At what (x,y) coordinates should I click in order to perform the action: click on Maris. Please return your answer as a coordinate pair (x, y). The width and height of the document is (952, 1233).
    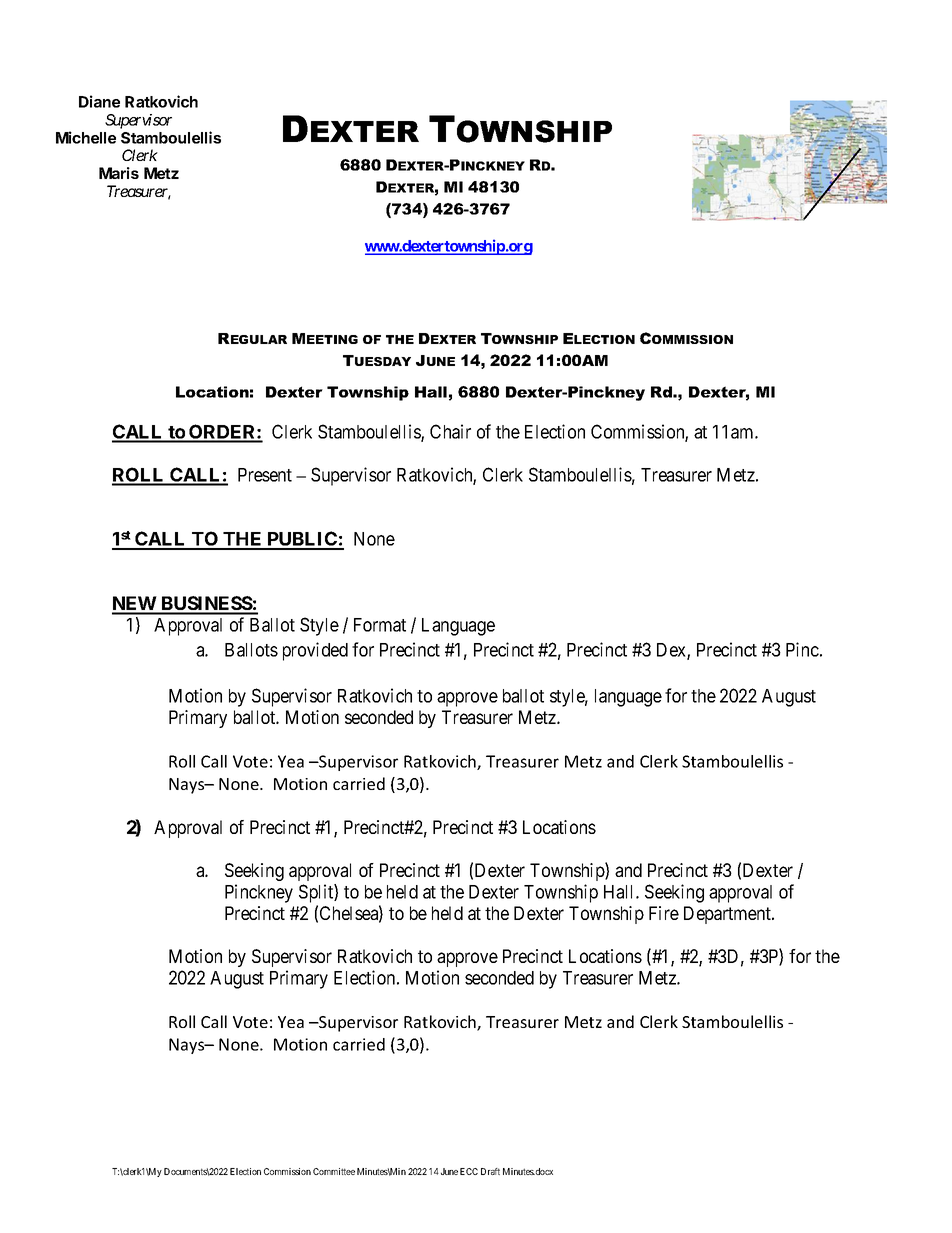
    Looking at the image, I should click on (119, 173).
